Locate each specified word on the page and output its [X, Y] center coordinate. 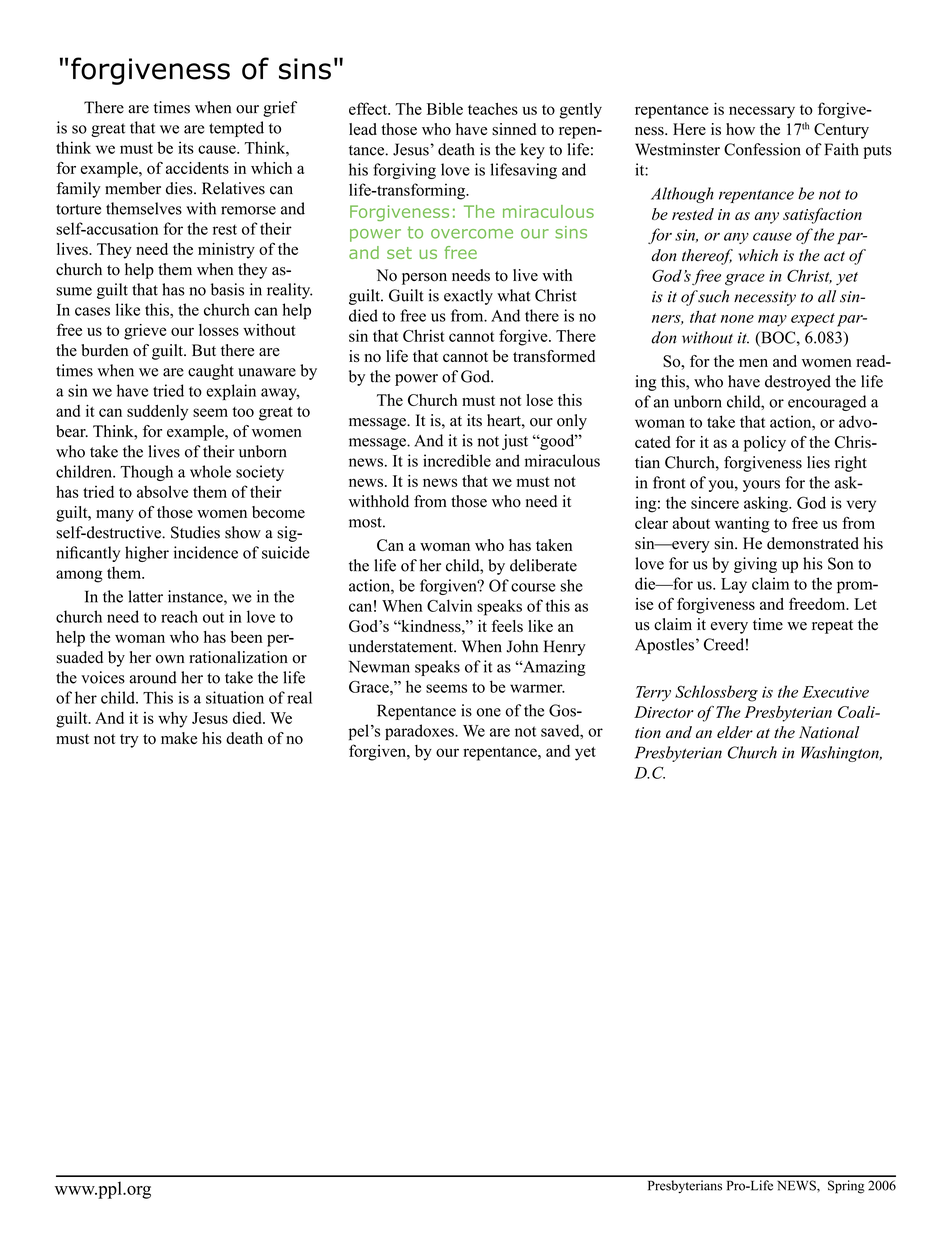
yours [761, 486]
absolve [162, 491]
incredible [457, 460]
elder [735, 732]
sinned [514, 129]
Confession [762, 149]
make [179, 738]
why [172, 720]
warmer [537, 688]
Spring [846, 1187]
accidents [197, 168]
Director [663, 712]
